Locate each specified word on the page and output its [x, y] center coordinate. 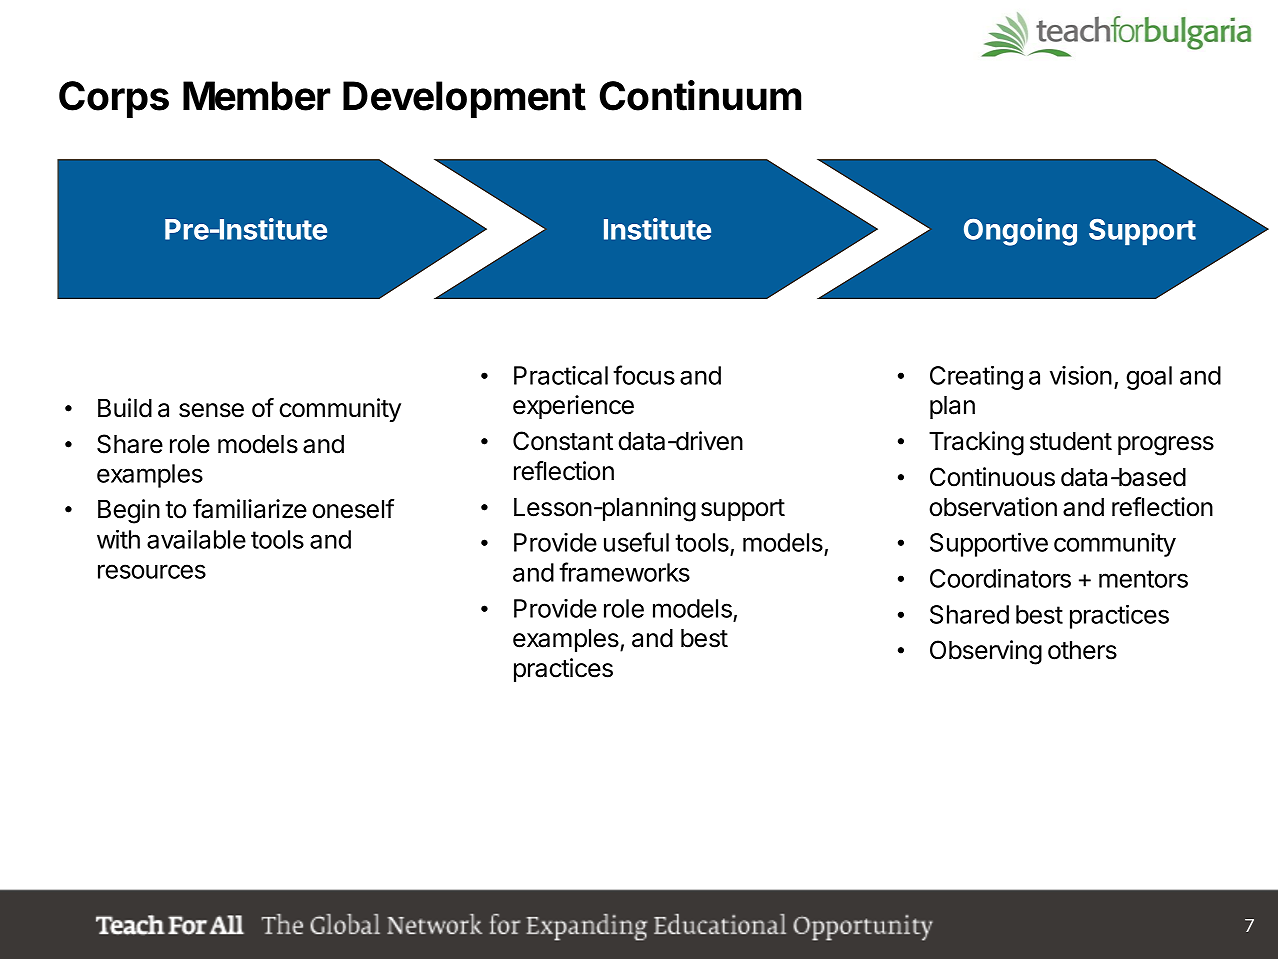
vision [1081, 375]
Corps [114, 99]
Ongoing [1020, 232]
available [196, 539]
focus [644, 375]
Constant [563, 441]
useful [636, 542]
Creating [976, 377]
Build [125, 408]
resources [152, 571]
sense [211, 410]
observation [993, 507]
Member [256, 96]
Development [464, 99]
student [1071, 441]
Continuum [700, 95]
